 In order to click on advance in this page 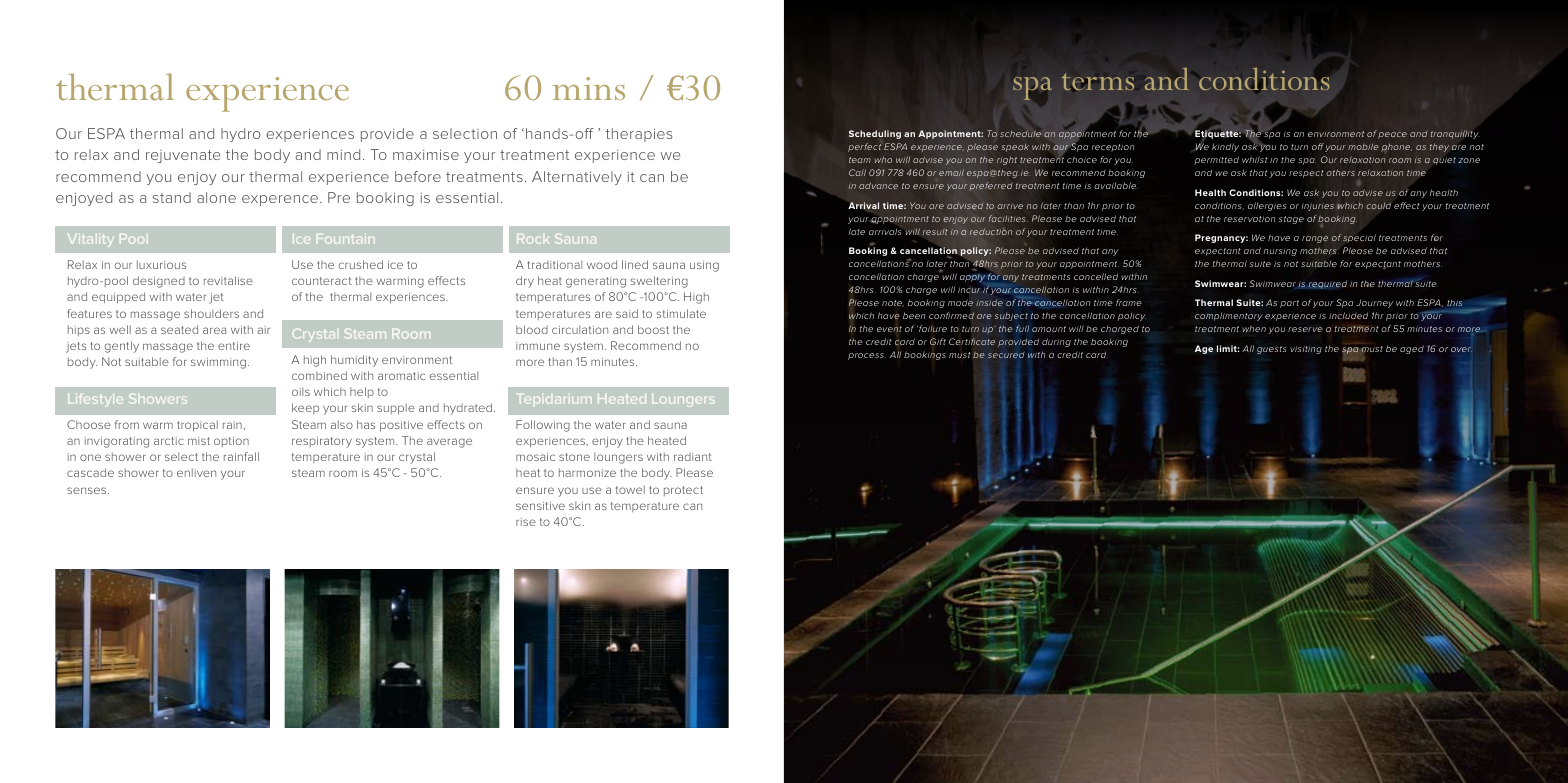, I will do `click(878, 185)`.
